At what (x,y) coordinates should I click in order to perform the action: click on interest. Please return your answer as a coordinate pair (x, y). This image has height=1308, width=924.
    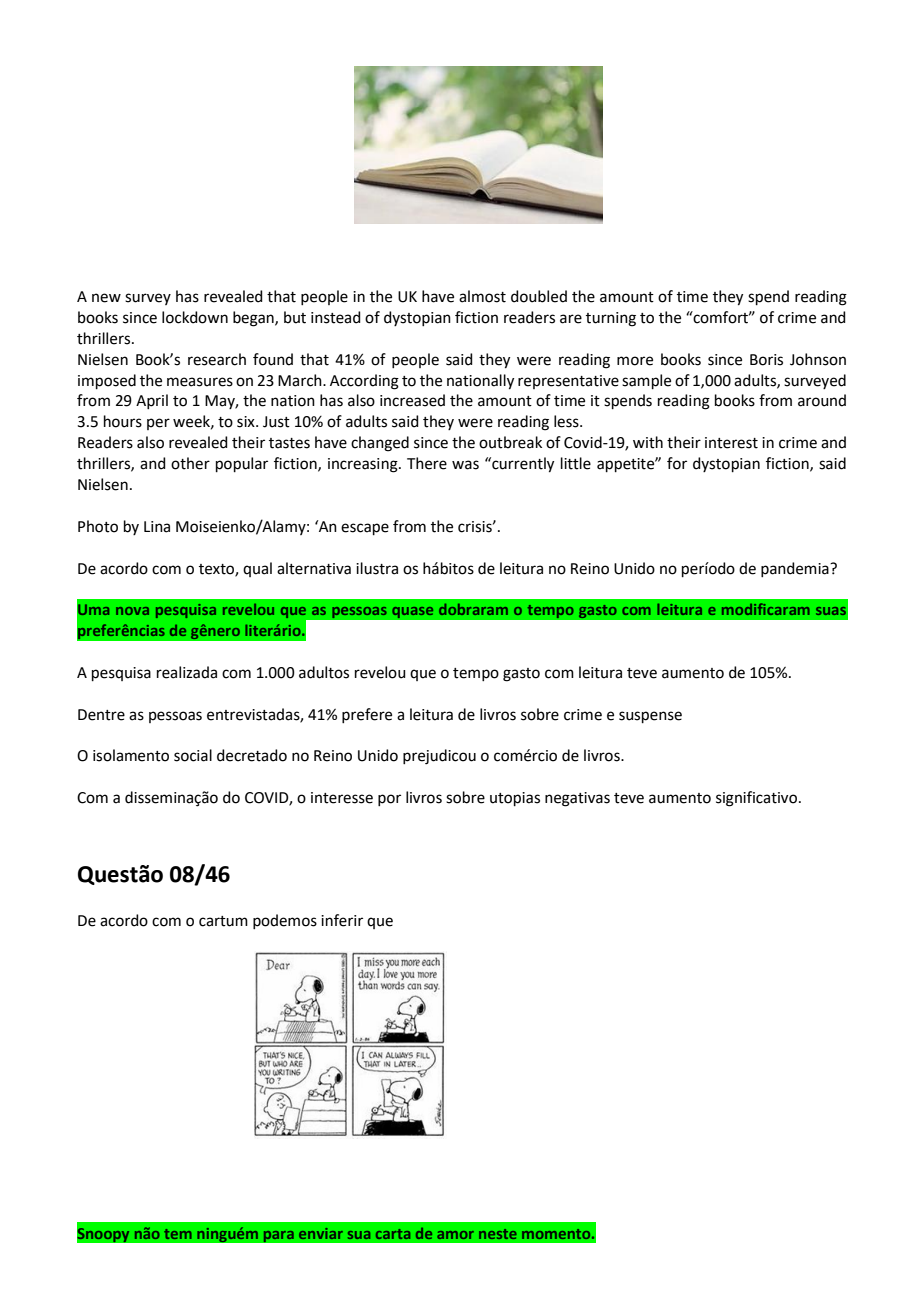
    Looking at the image, I should click on (731, 443).
